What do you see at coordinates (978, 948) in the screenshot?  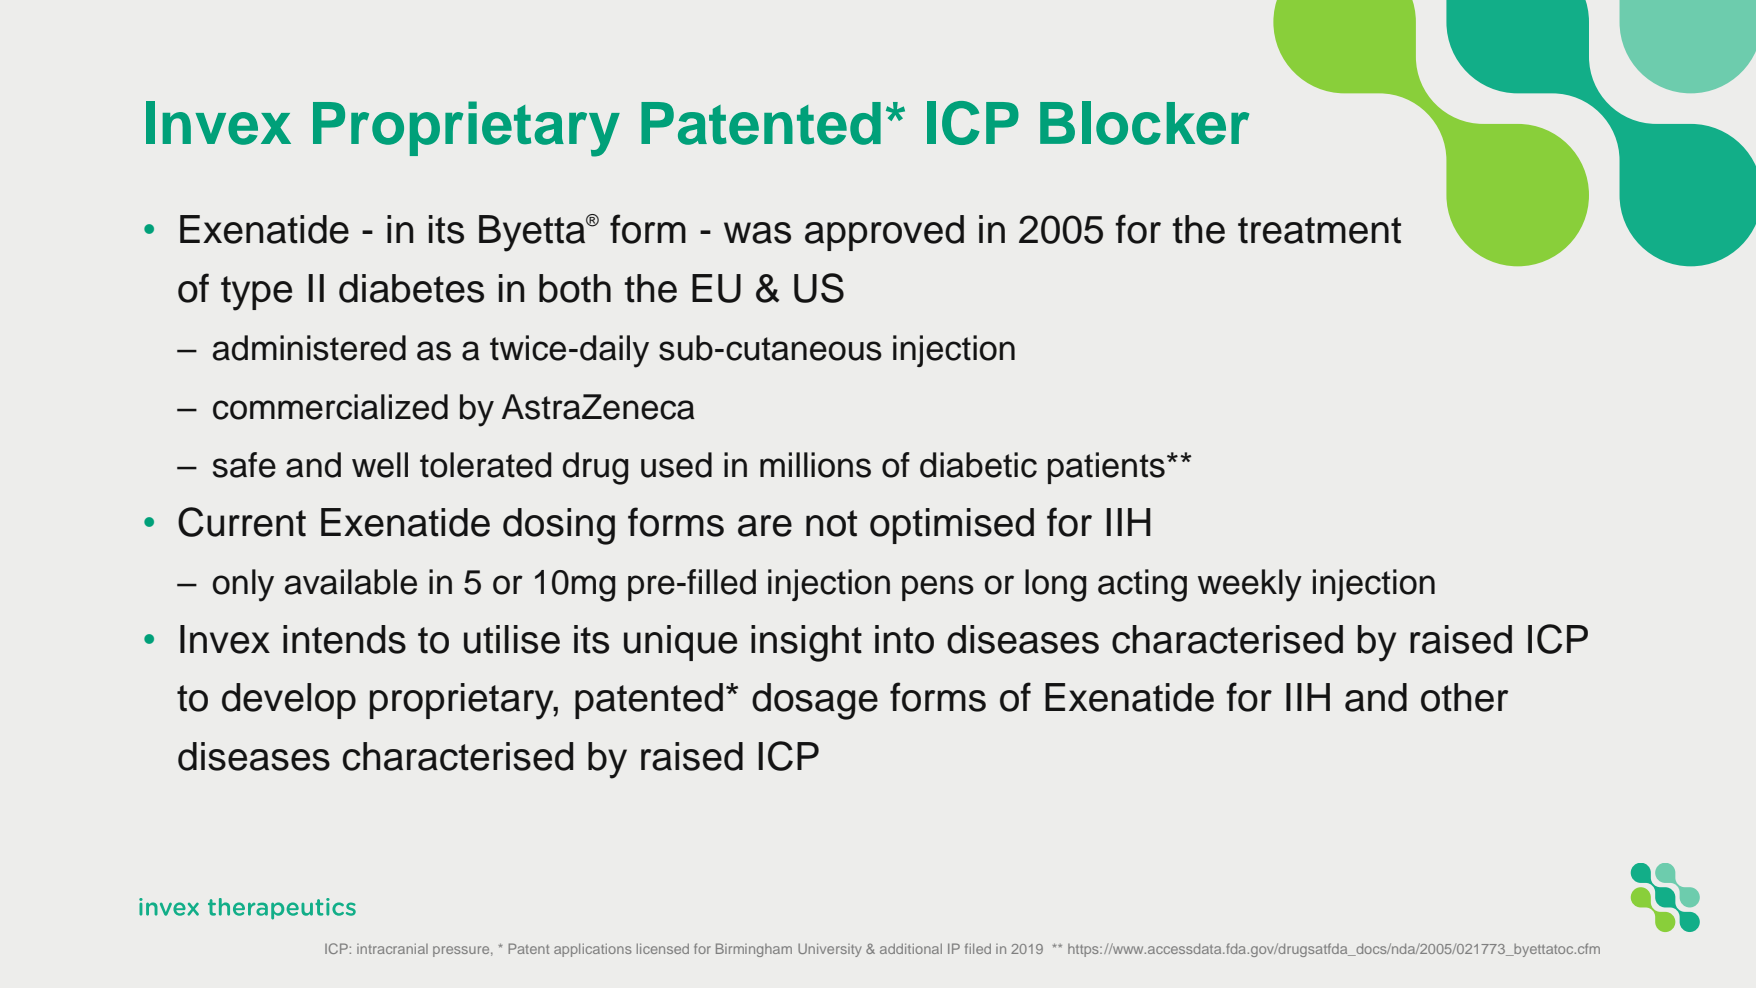 I see `filed` at bounding box center [978, 948].
